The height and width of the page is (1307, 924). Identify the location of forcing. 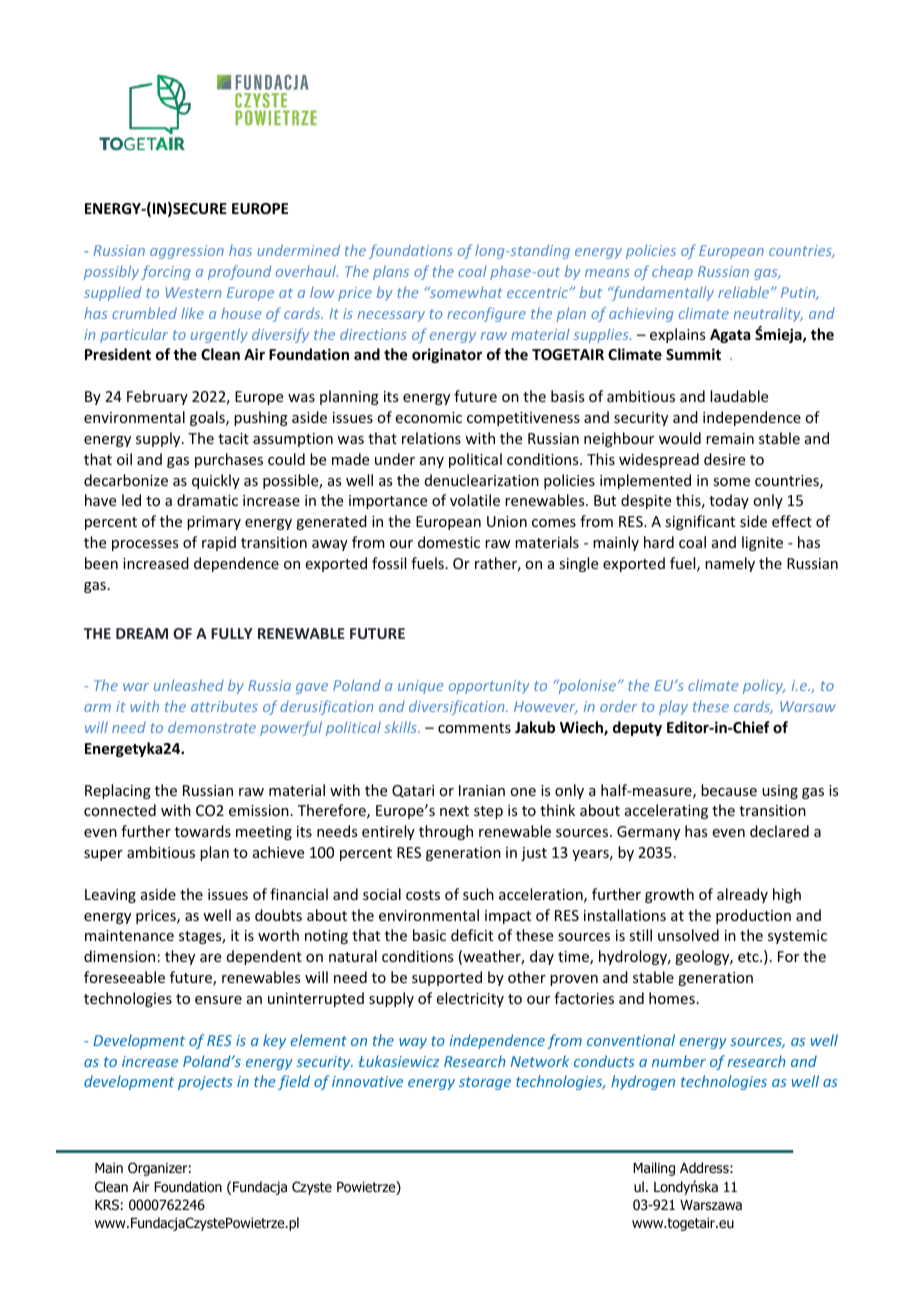
(166, 272).
